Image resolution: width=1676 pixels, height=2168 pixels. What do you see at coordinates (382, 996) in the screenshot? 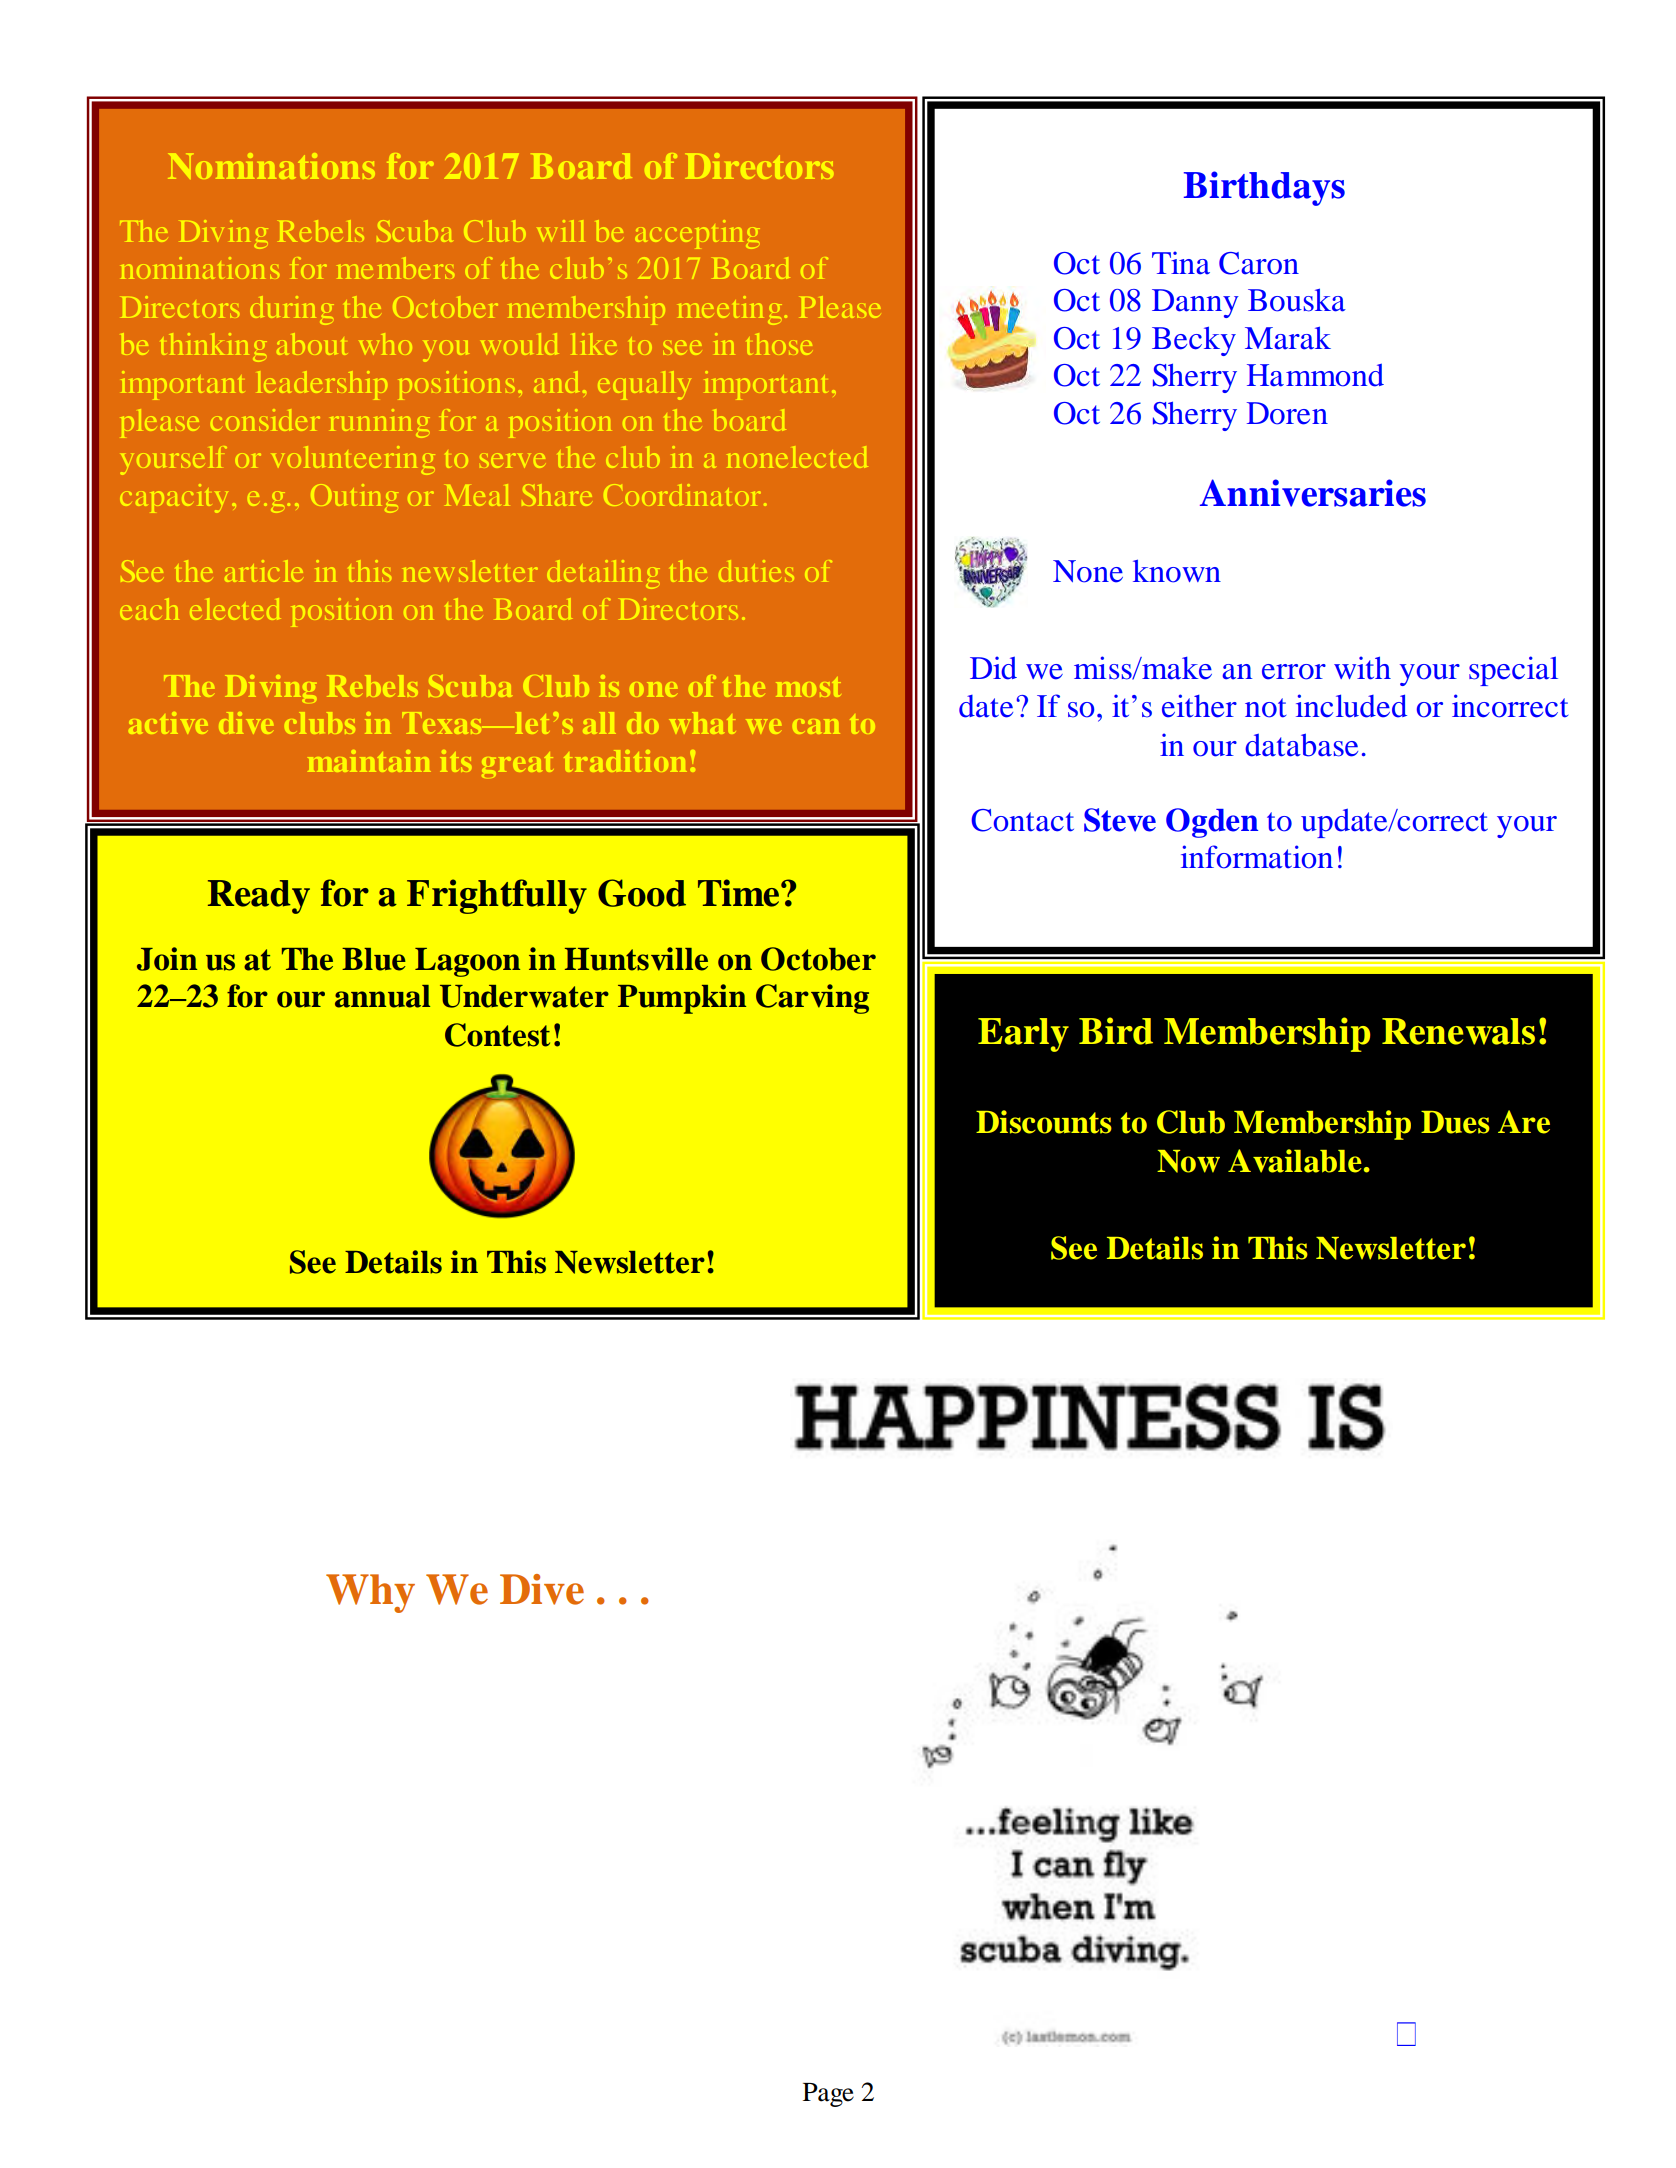
I see `annual` at bounding box center [382, 996].
